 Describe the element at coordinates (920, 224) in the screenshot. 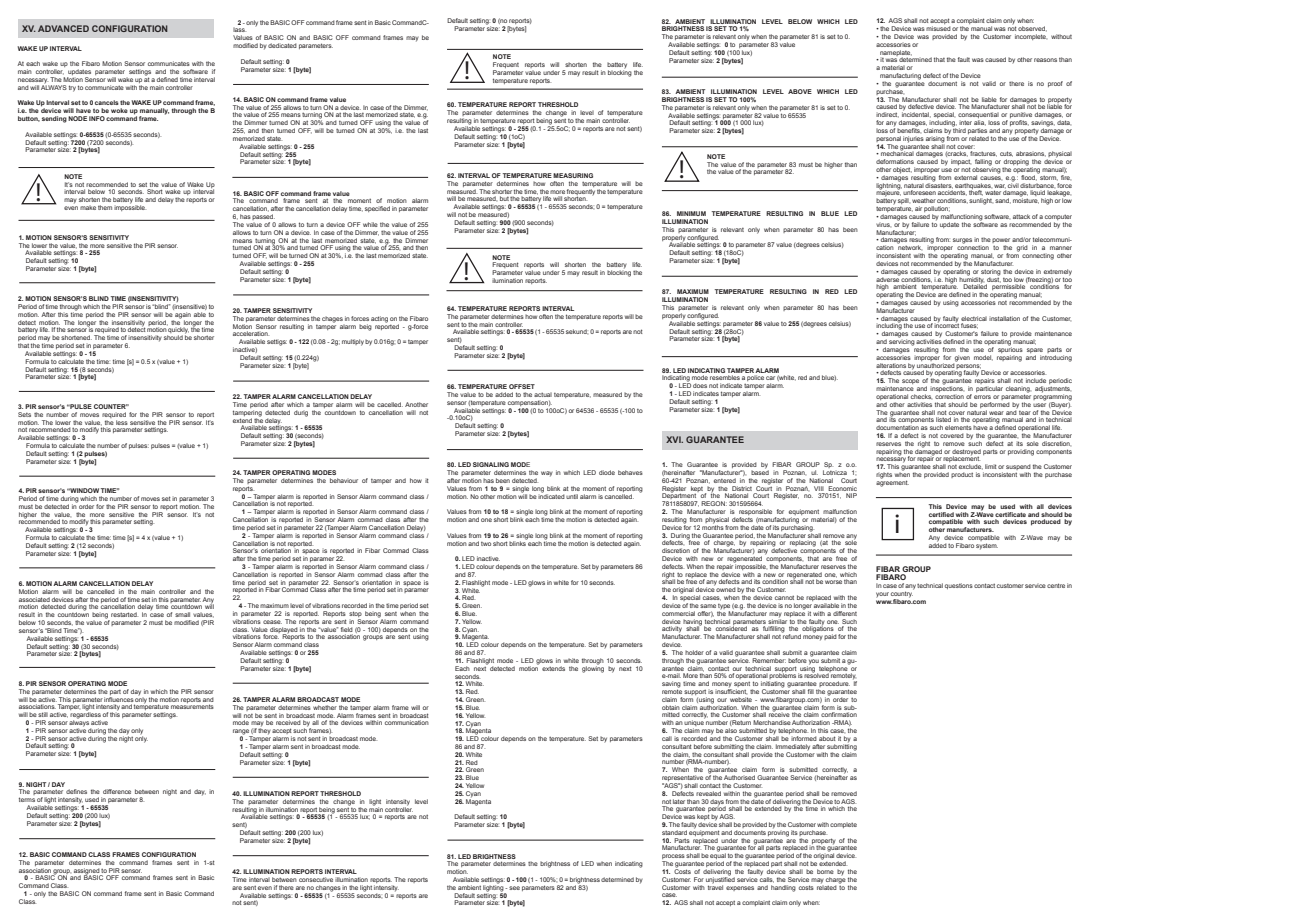

I see `failure` at that location.
